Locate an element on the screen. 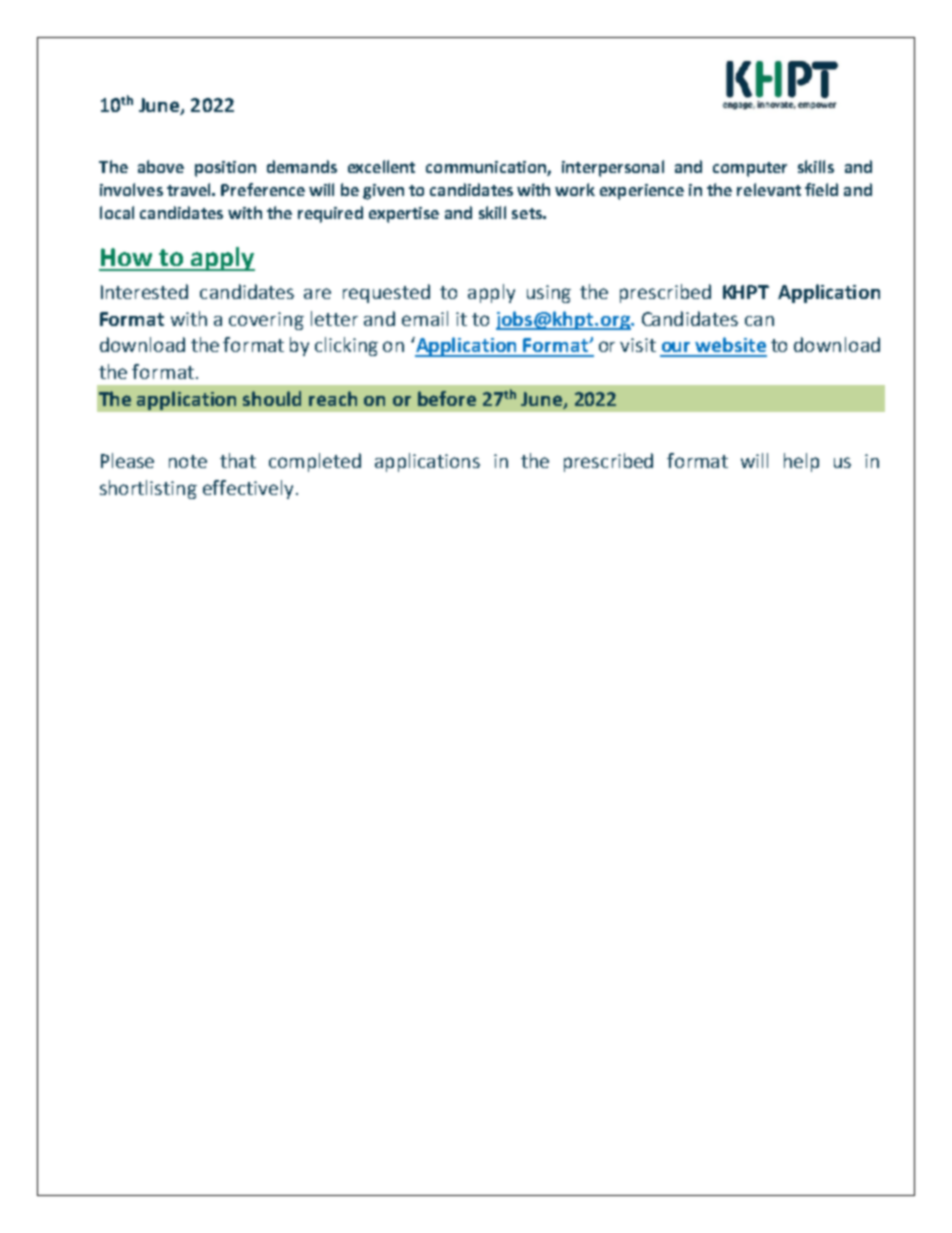  Interested is located at coordinates (144, 291).
